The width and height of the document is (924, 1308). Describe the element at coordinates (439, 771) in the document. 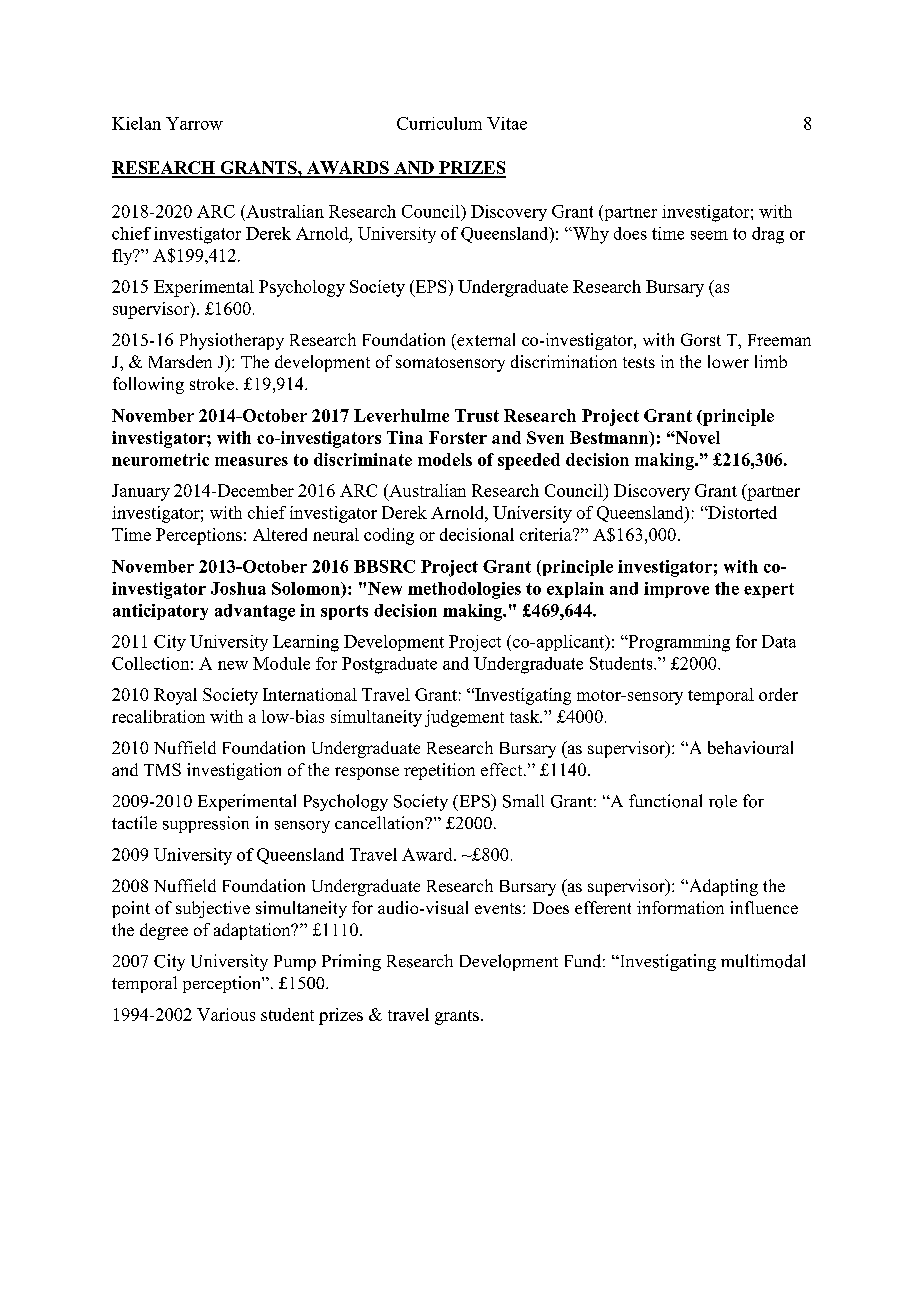

I see `repetition` at that location.
